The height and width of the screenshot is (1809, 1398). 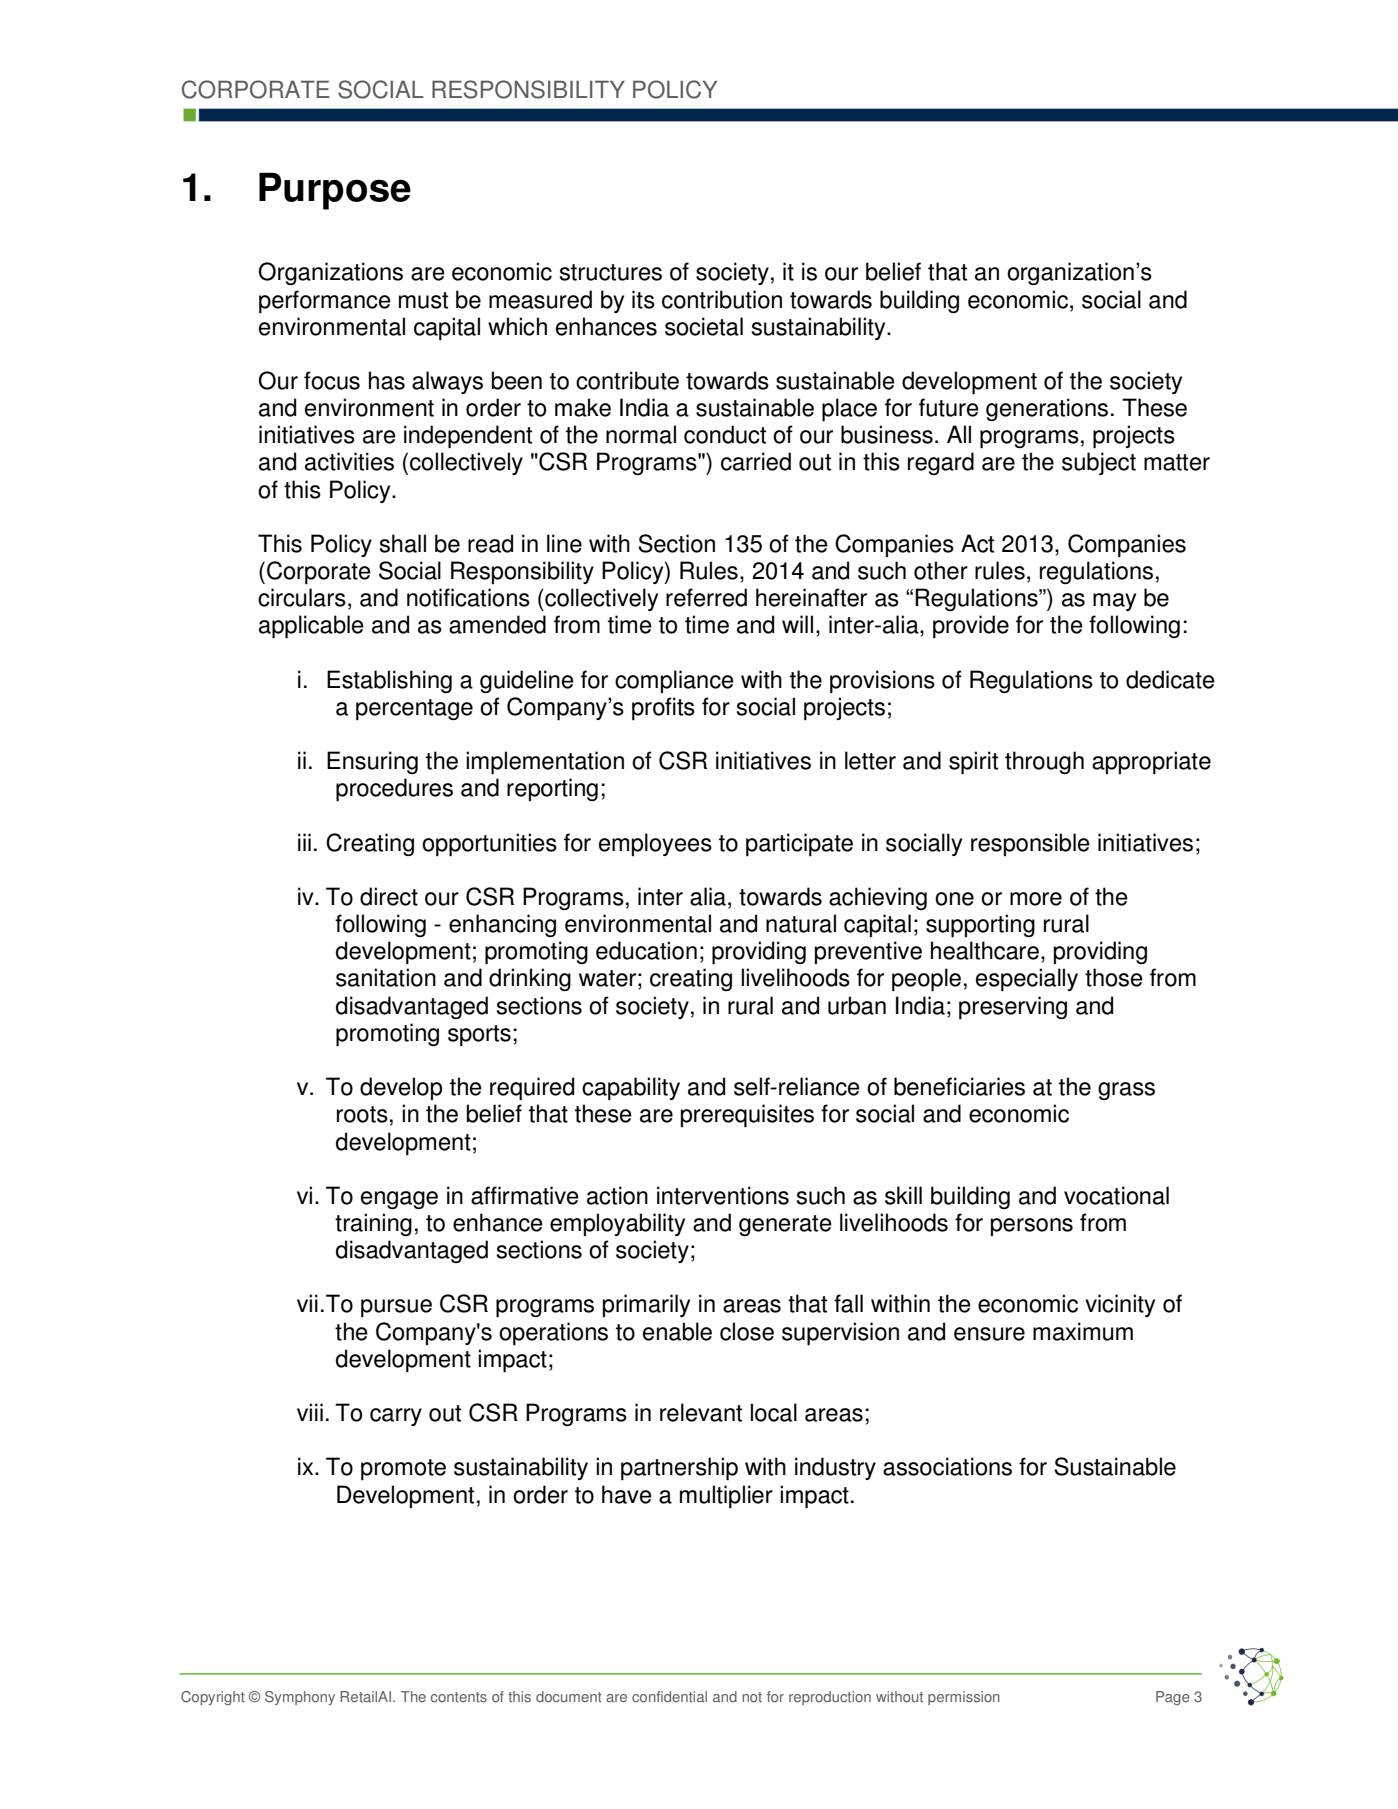 I want to click on Purpose, so click(x=335, y=191).
